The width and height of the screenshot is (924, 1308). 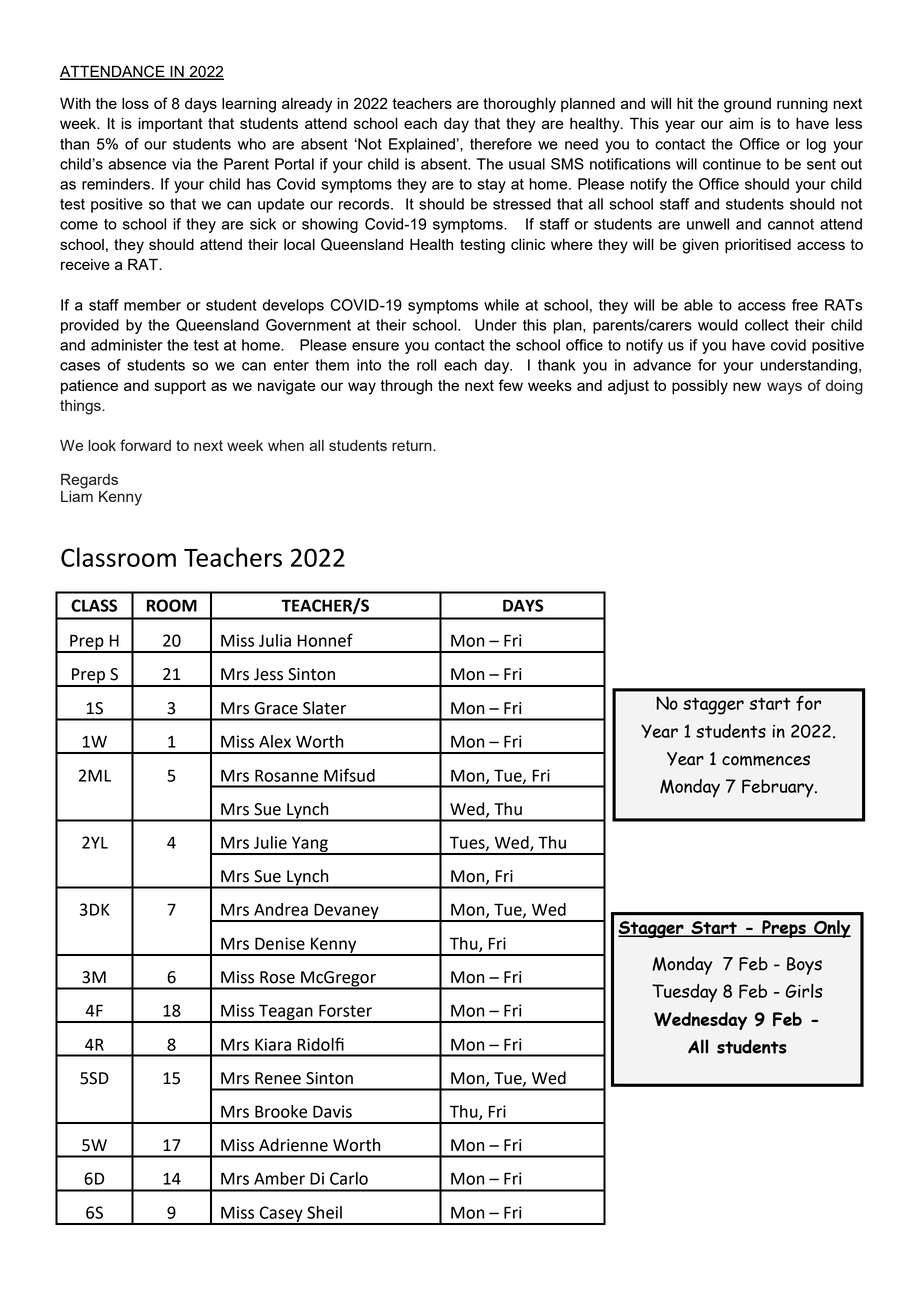 What do you see at coordinates (268, 674) in the screenshot?
I see `Jess` at bounding box center [268, 674].
